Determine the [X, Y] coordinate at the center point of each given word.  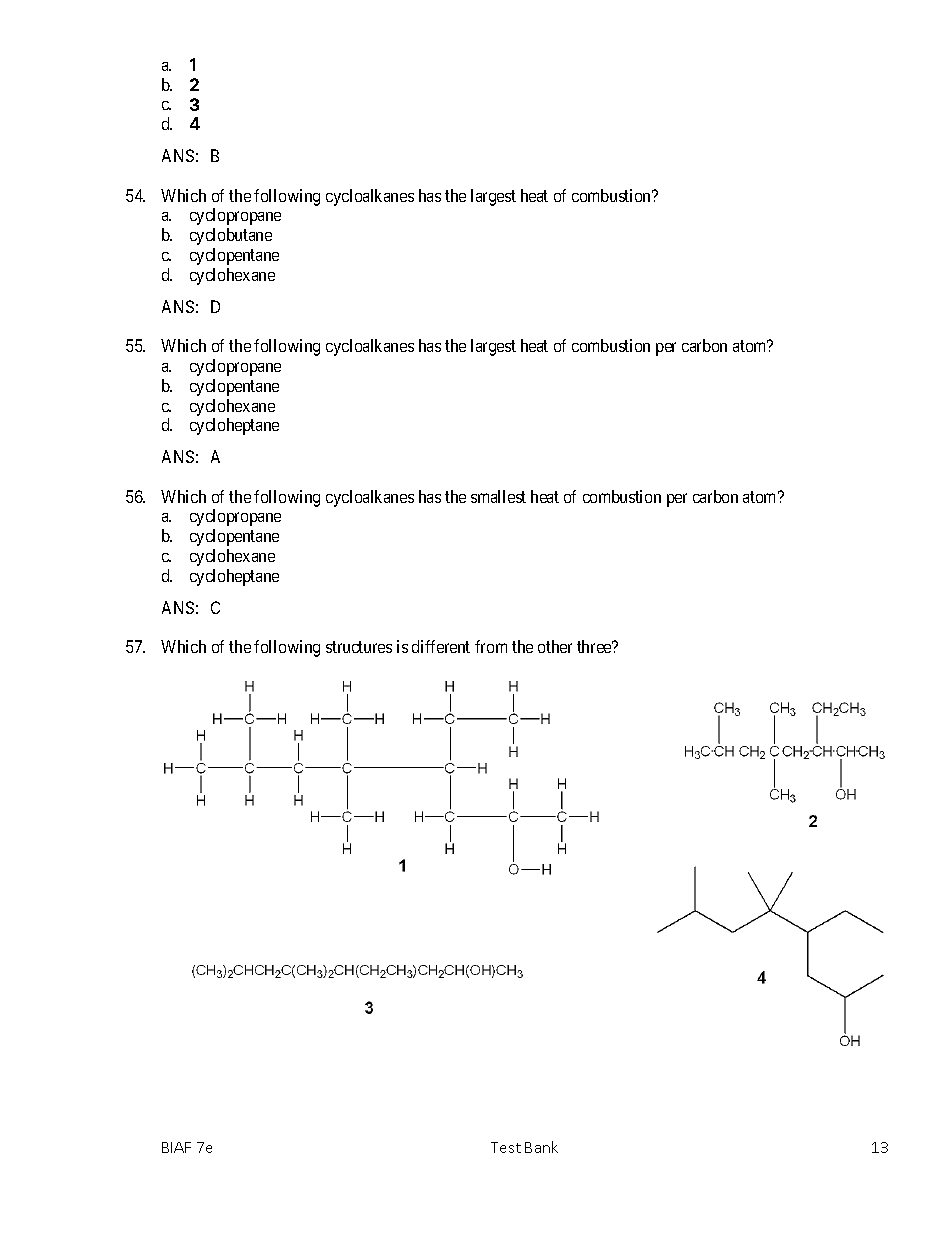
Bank [541, 1147]
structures [359, 647]
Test [506, 1147]
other [555, 646]
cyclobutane [231, 236]
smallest [498, 496]
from [491, 646]
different [441, 646]
